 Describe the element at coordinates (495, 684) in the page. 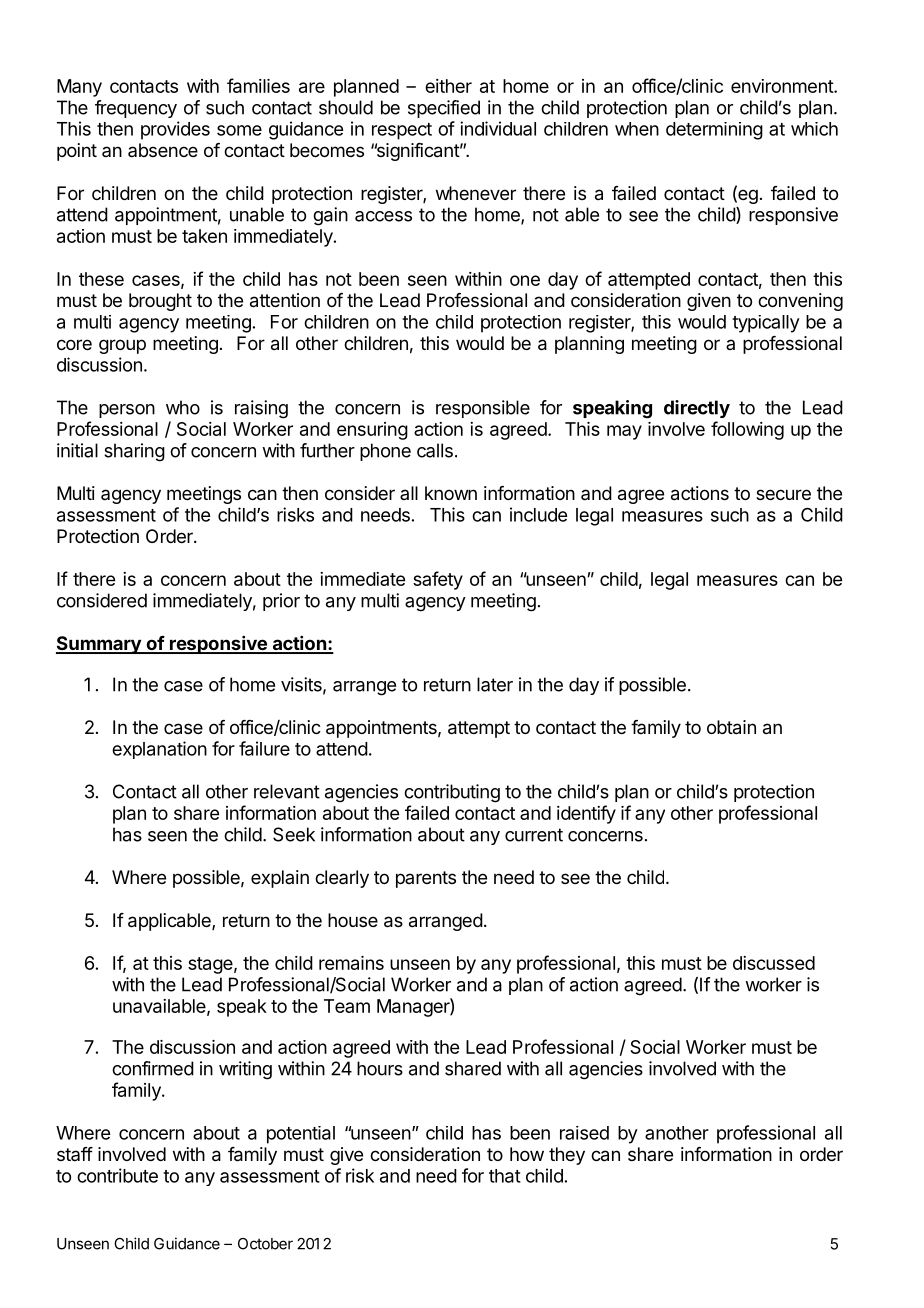

I see `later` at that location.
